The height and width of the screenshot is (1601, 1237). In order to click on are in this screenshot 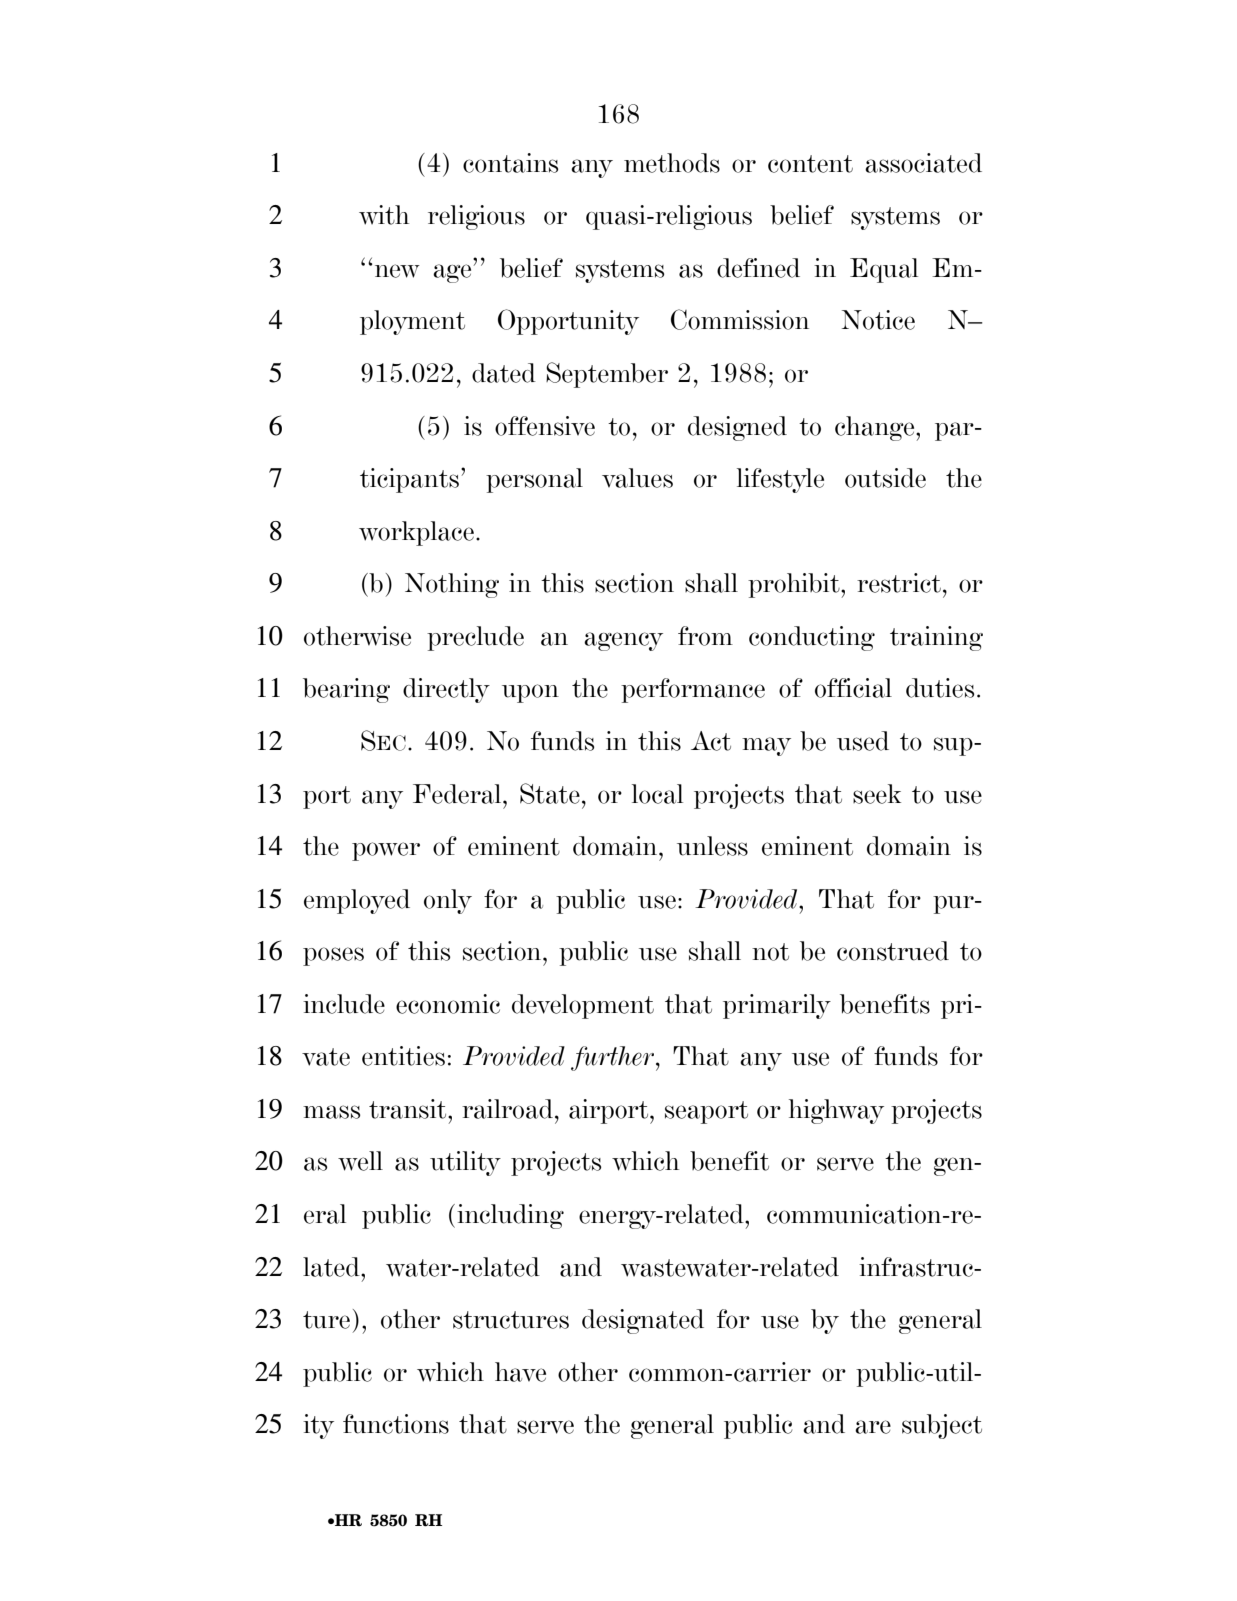, I will do `click(873, 1427)`.
